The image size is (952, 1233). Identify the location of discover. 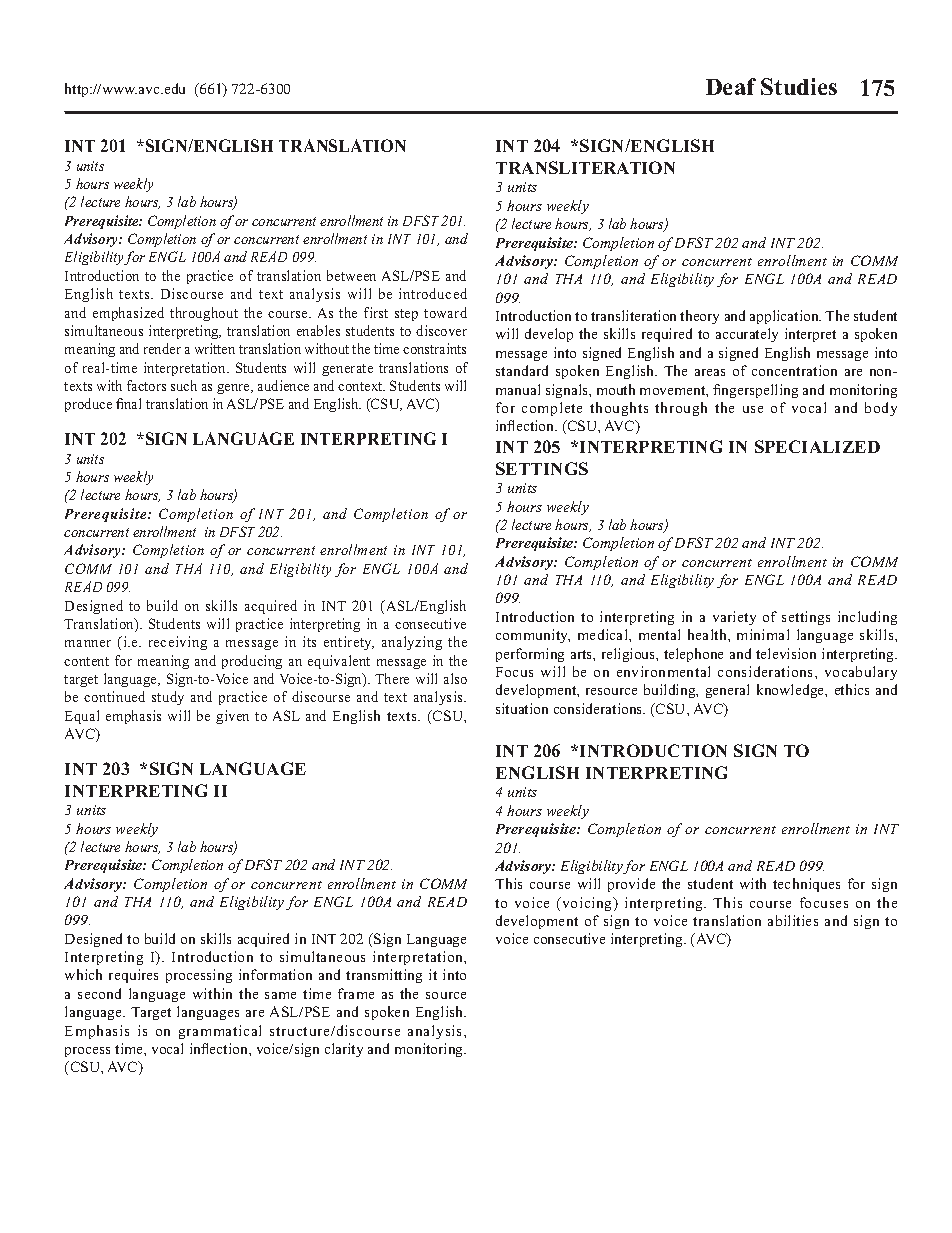
(441, 330).
